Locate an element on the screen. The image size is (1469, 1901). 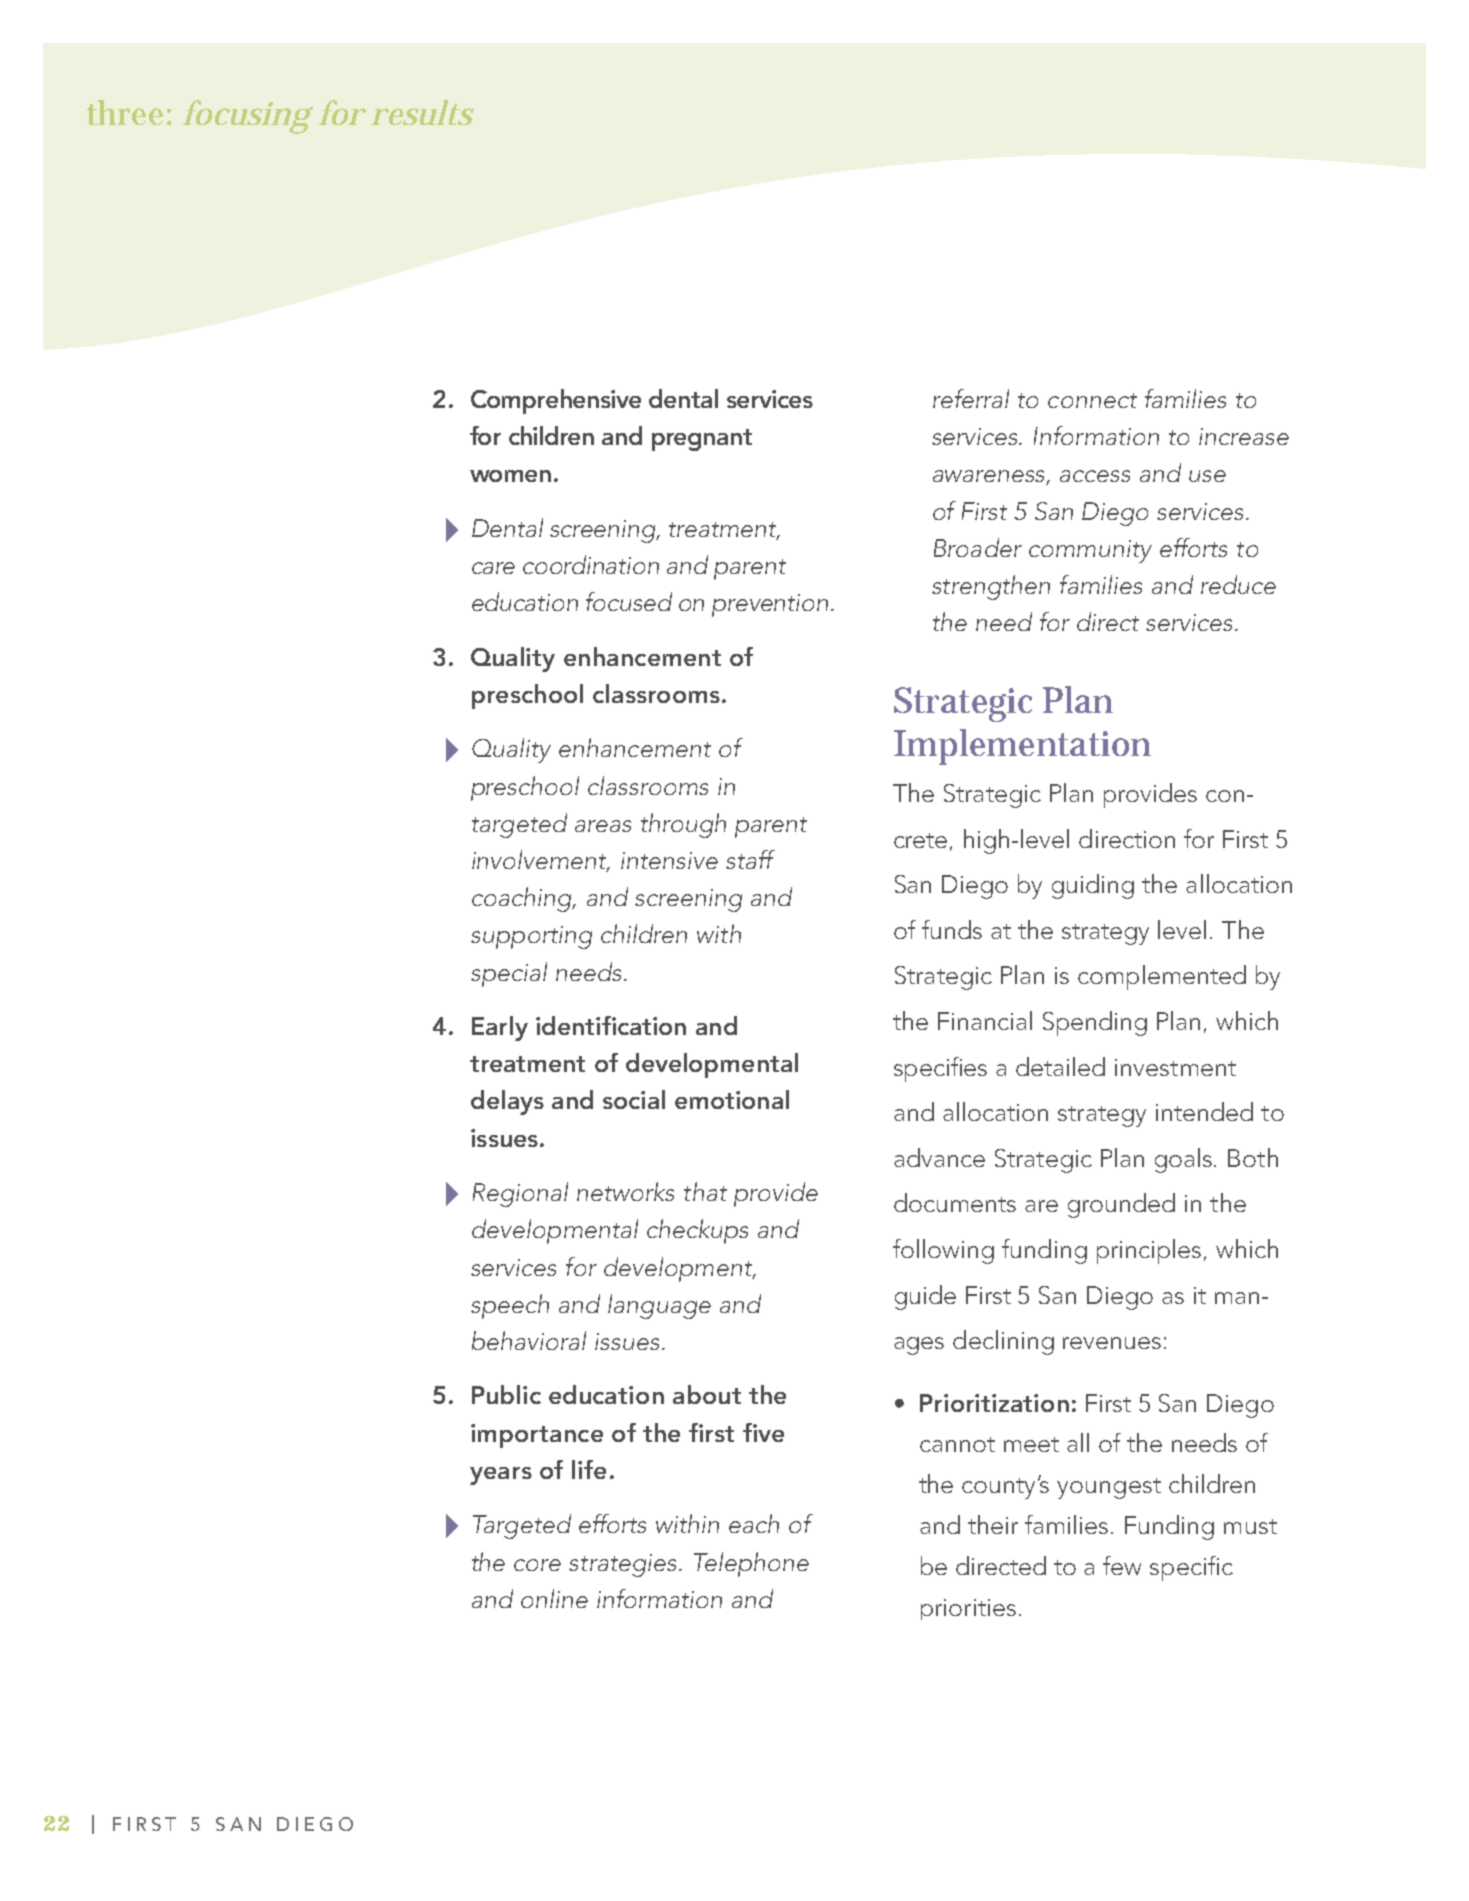
results is located at coordinates (422, 112).
